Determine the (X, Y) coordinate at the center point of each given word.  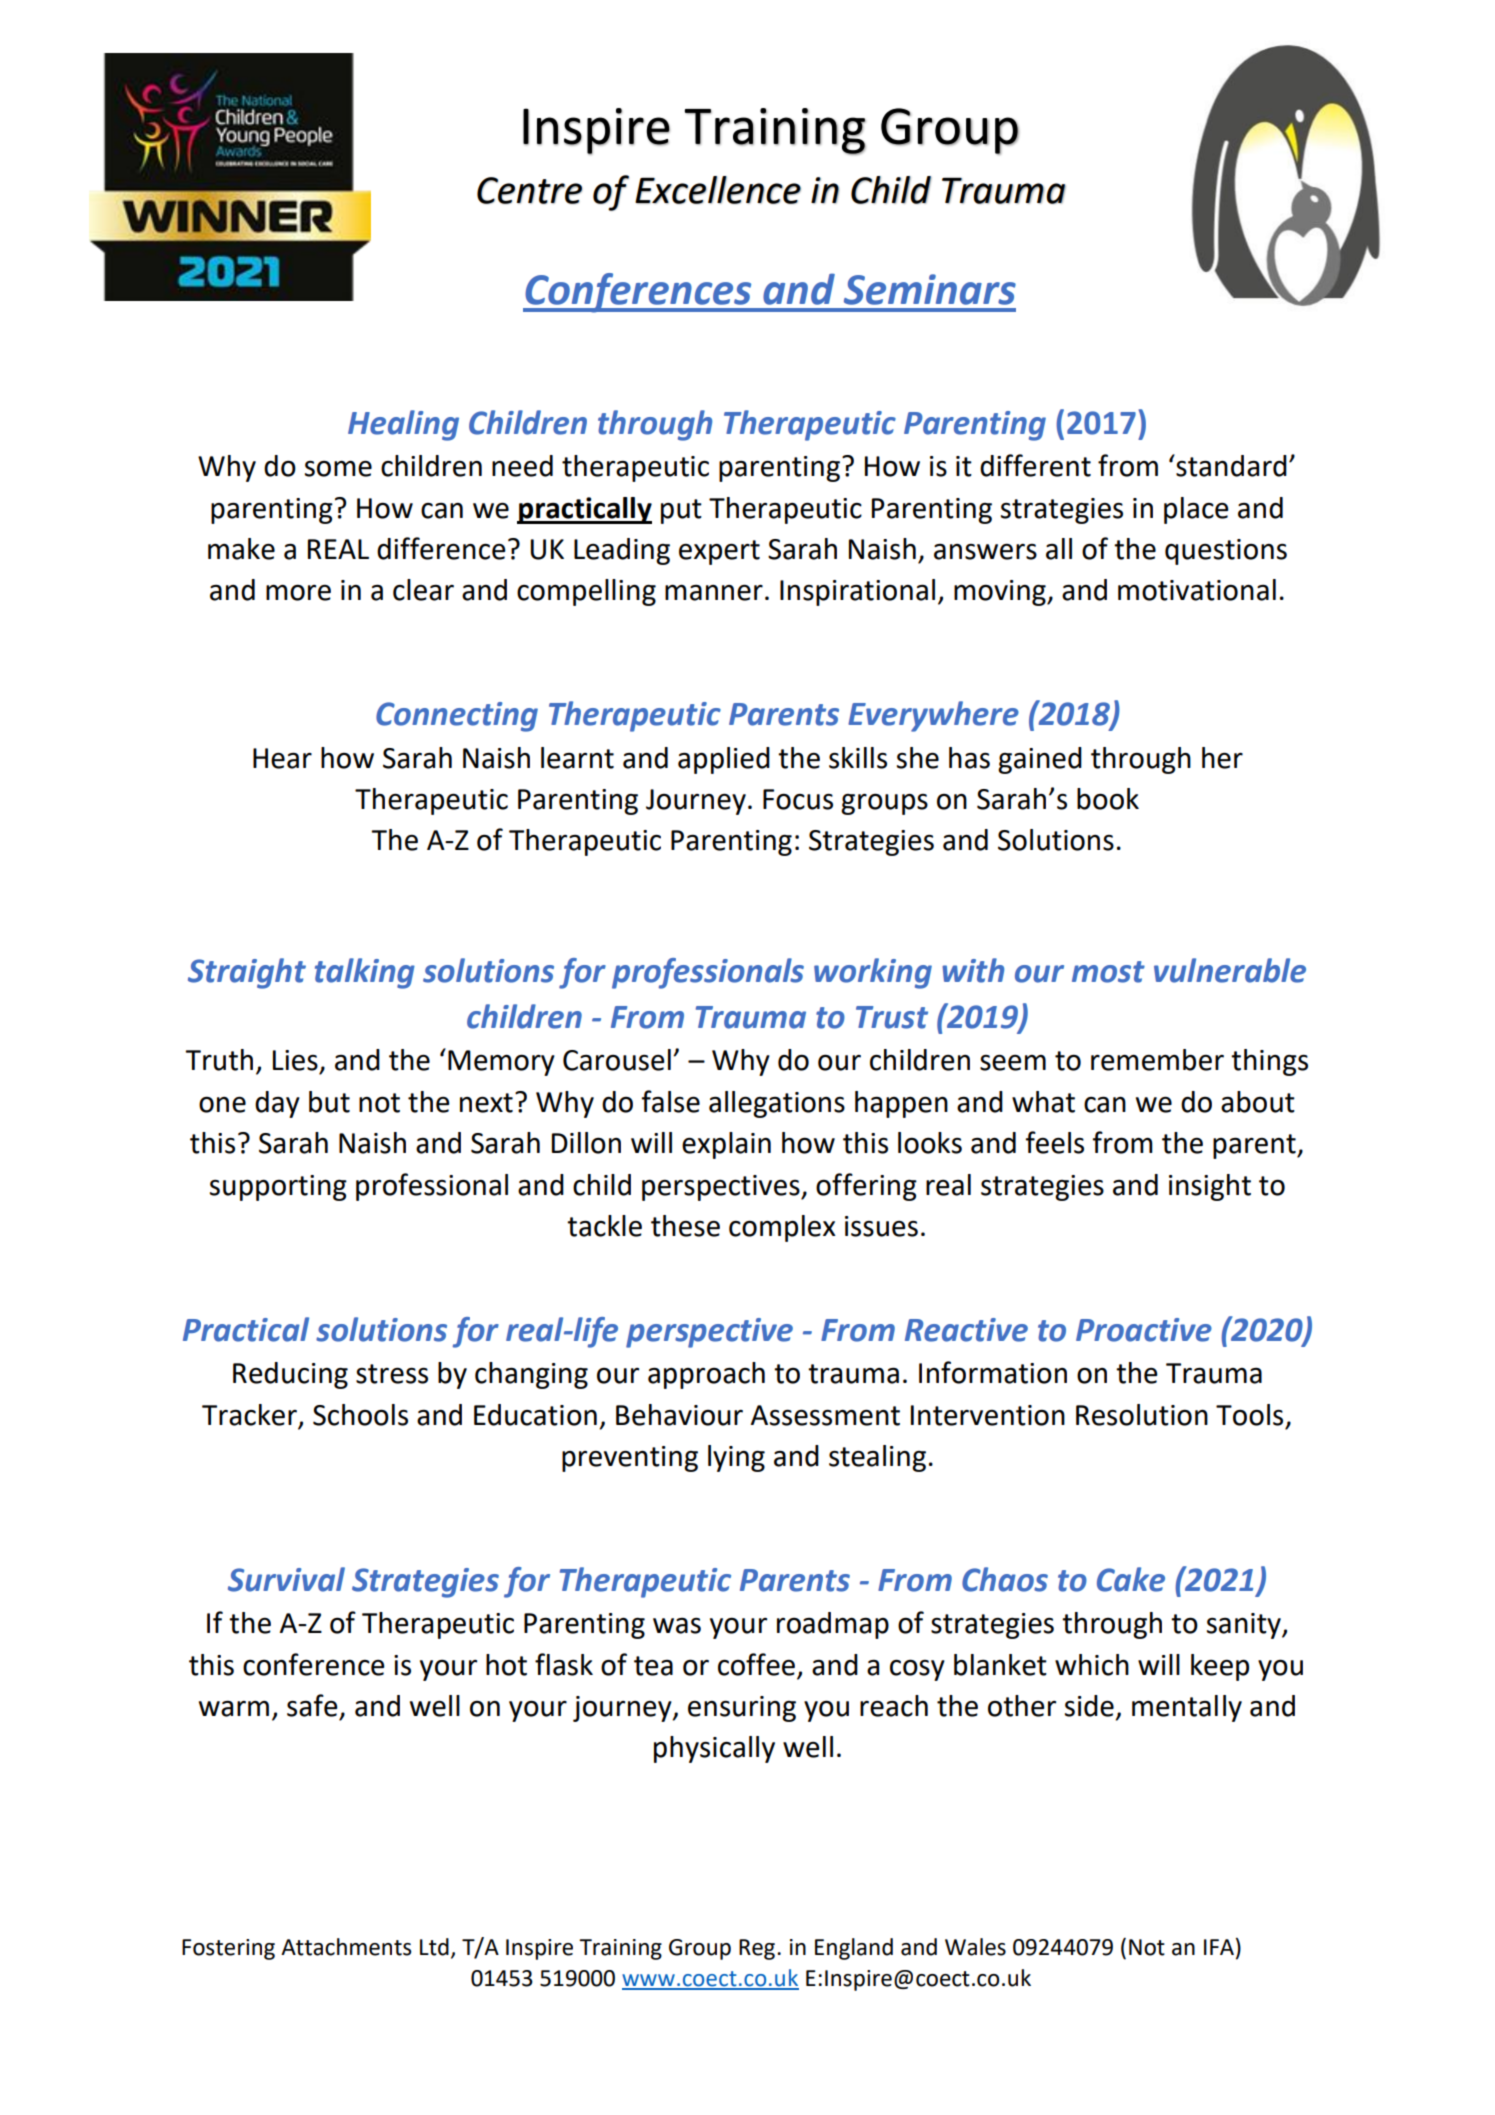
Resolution (1142, 1415)
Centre (529, 190)
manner (714, 592)
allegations (777, 1104)
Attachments (346, 1947)
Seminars (930, 289)
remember (1157, 1060)
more (298, 592)
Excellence (718, 190)
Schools (360, 1415)
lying (736, 1458)
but (329, 1102)
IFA (1219, 1947)
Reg (757, 1949)
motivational (1197, 590)
